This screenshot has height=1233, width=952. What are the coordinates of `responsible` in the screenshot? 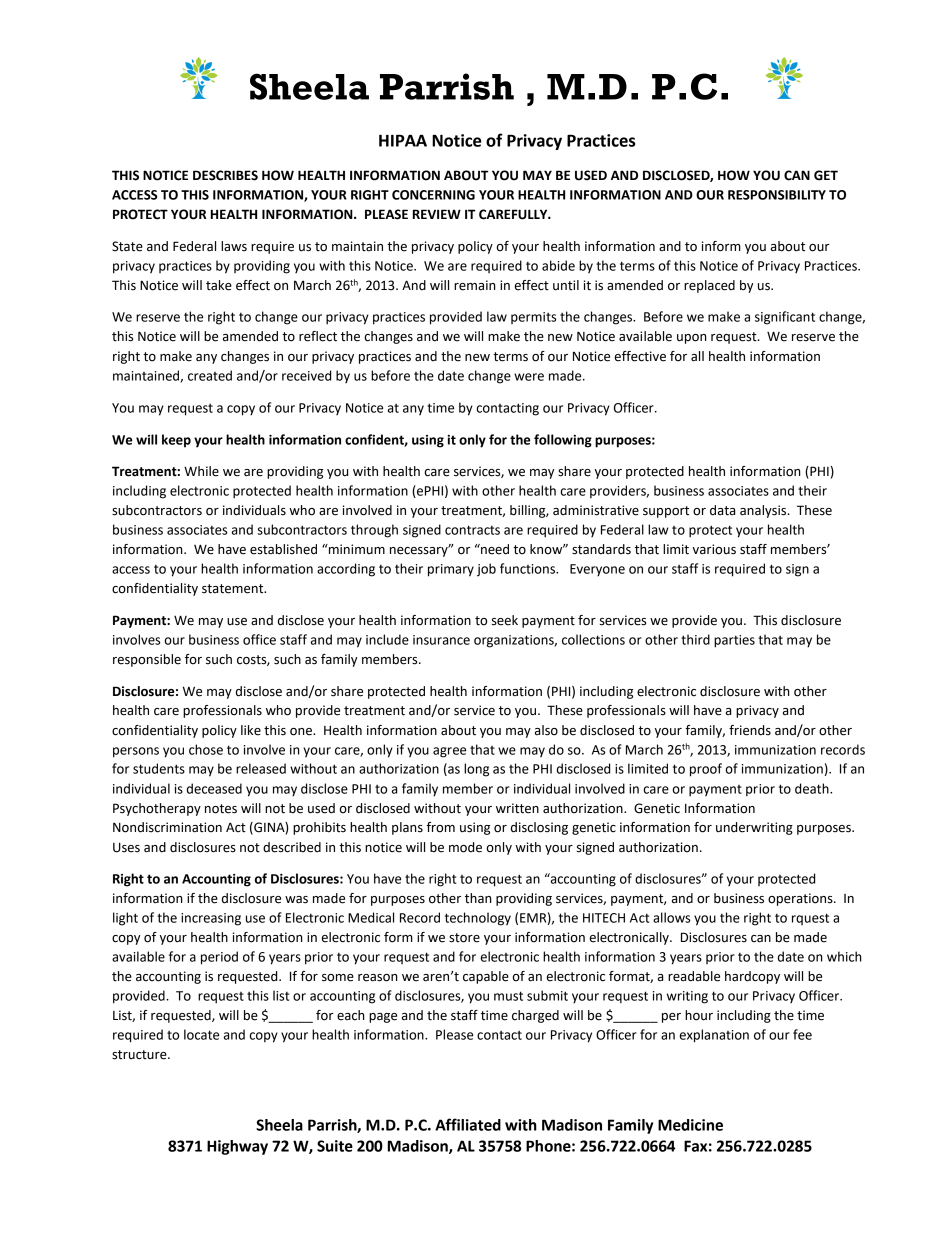 It's located at (147, 660).
